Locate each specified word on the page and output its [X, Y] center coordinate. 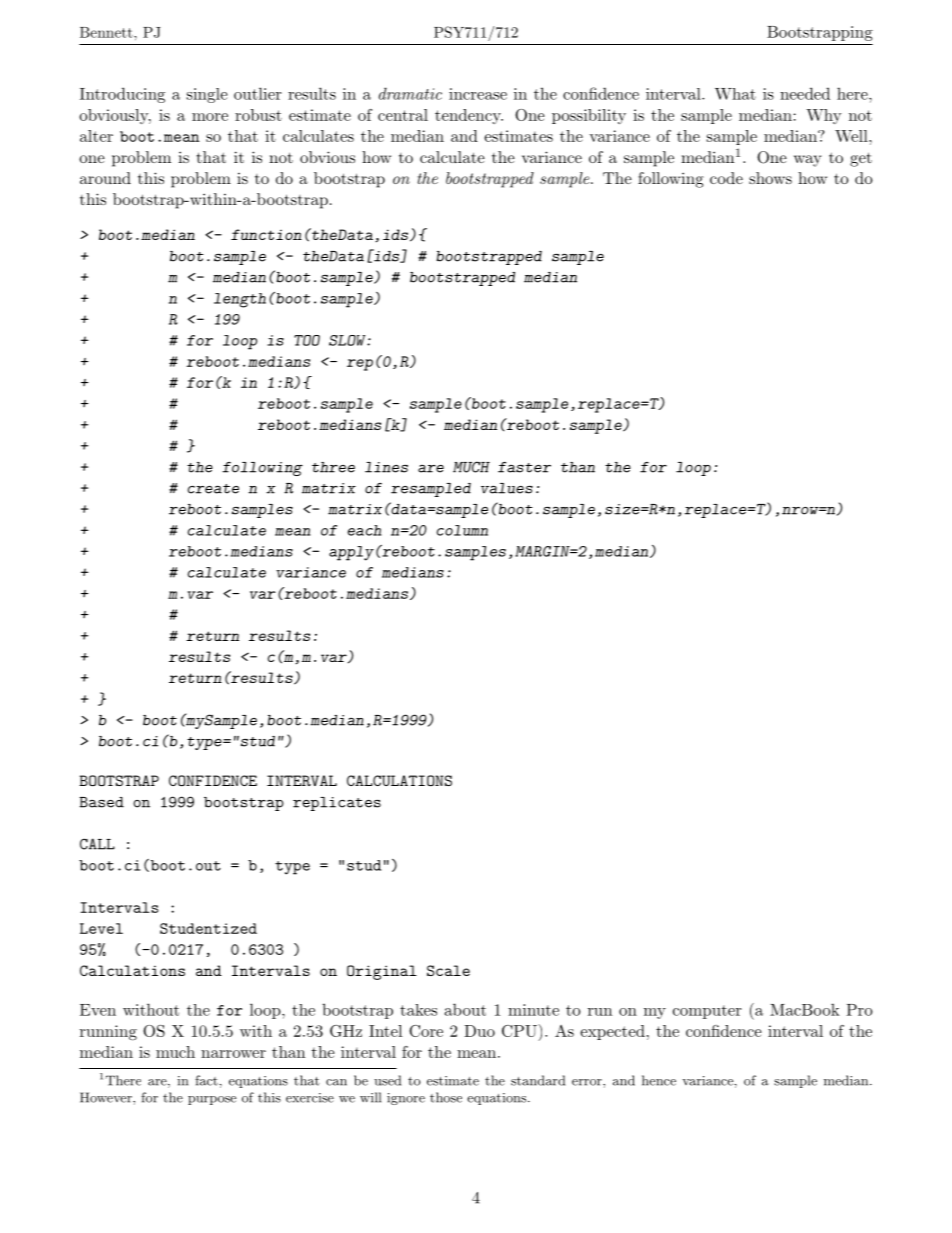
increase [478, 94]
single [207, 95]
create [213, 489]
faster [524, 467]
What [735, 94]
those [446, 1097]
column [462, 530]
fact [206, 1080]
